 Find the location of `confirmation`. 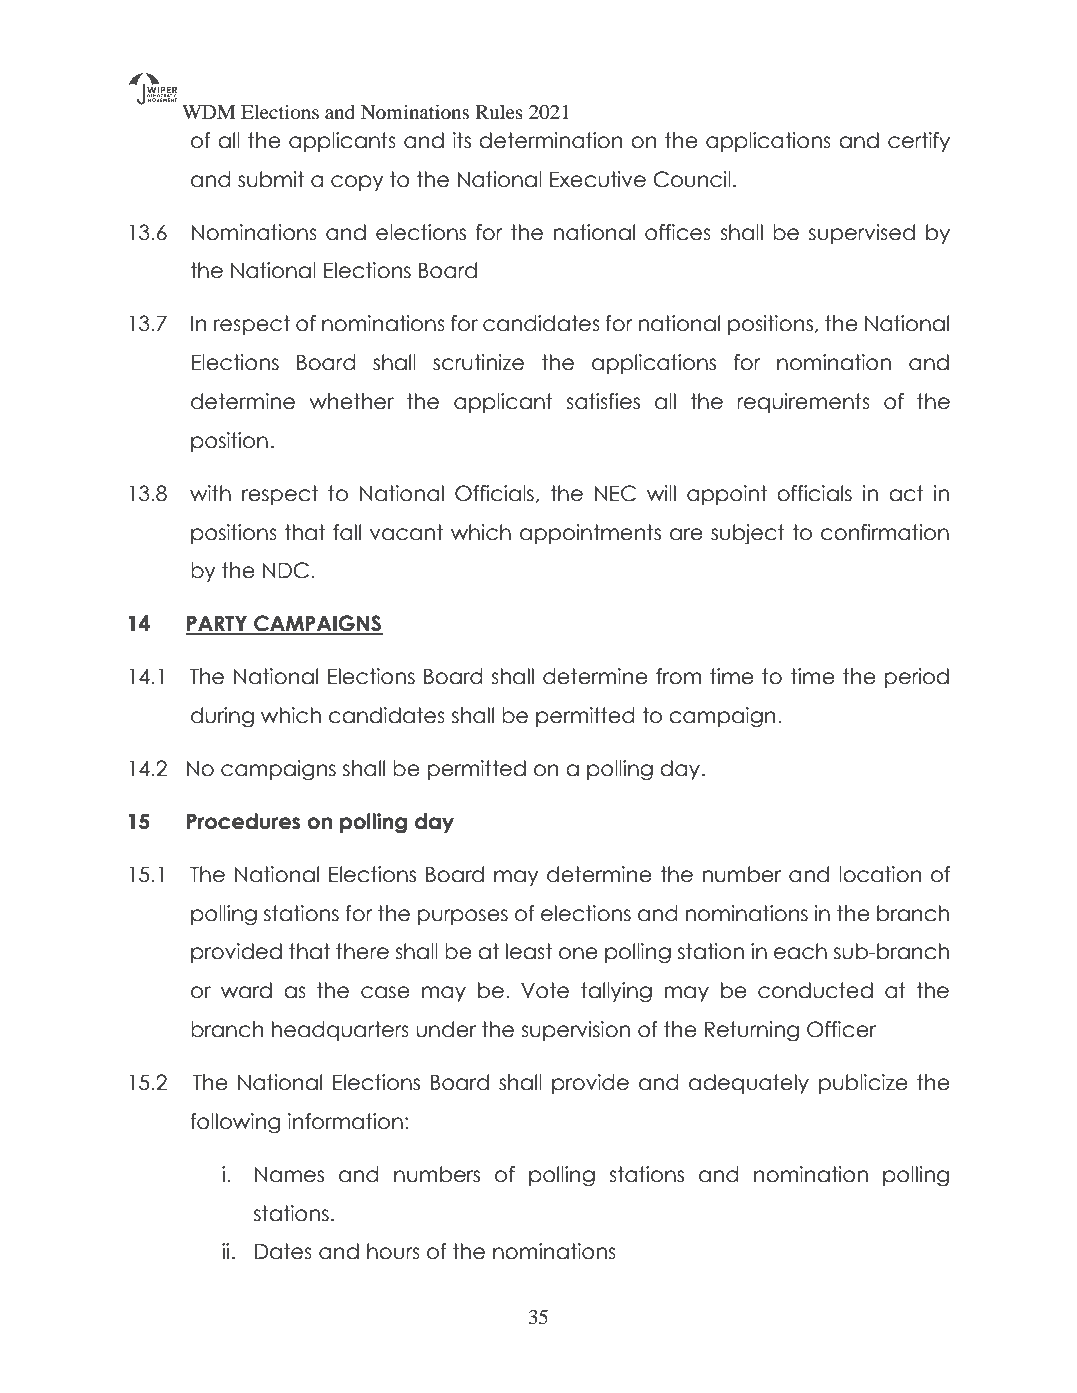

confirmation is located at coordinates (885, 532).
